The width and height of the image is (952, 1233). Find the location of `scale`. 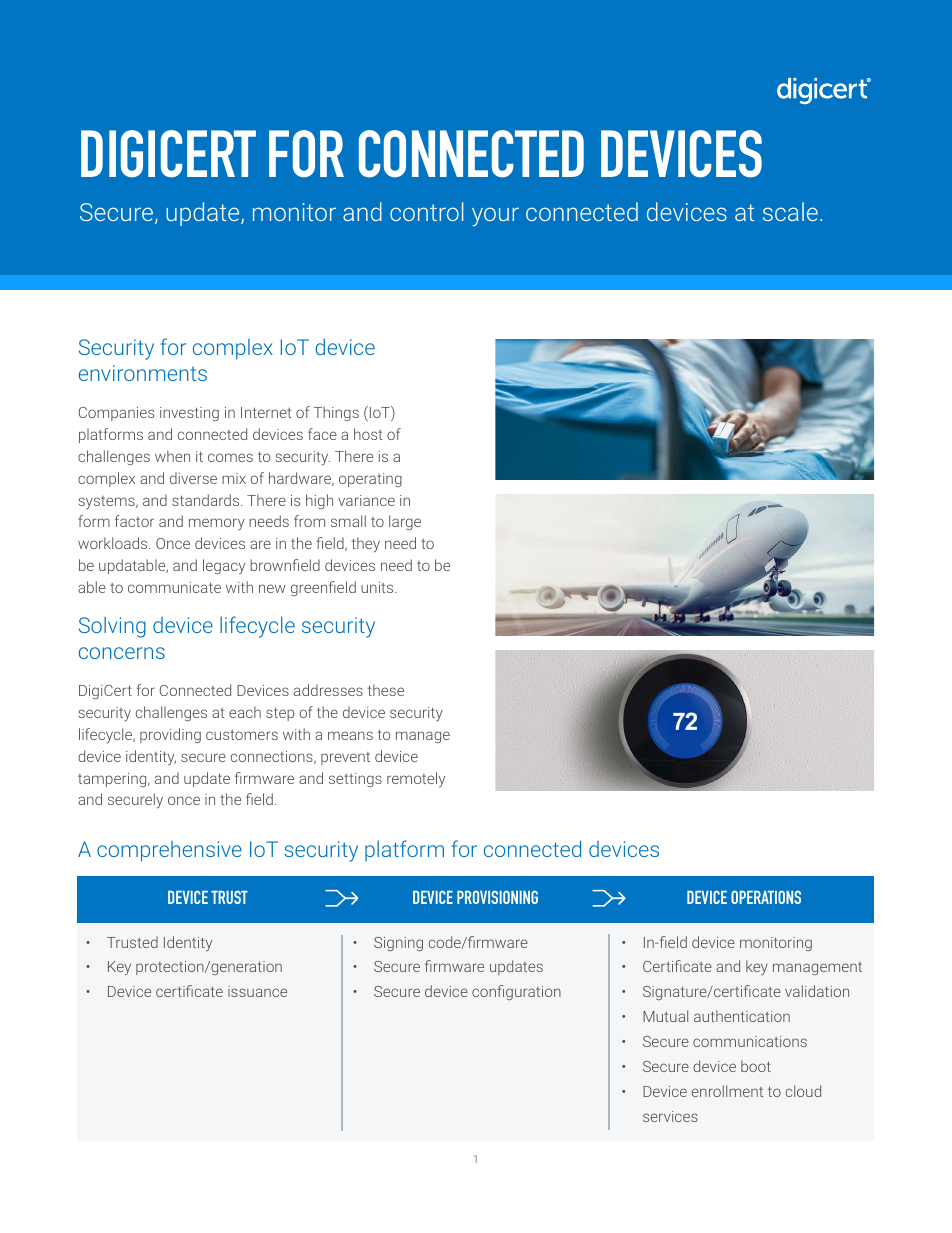

scale is located at coordinates (790, 211).
